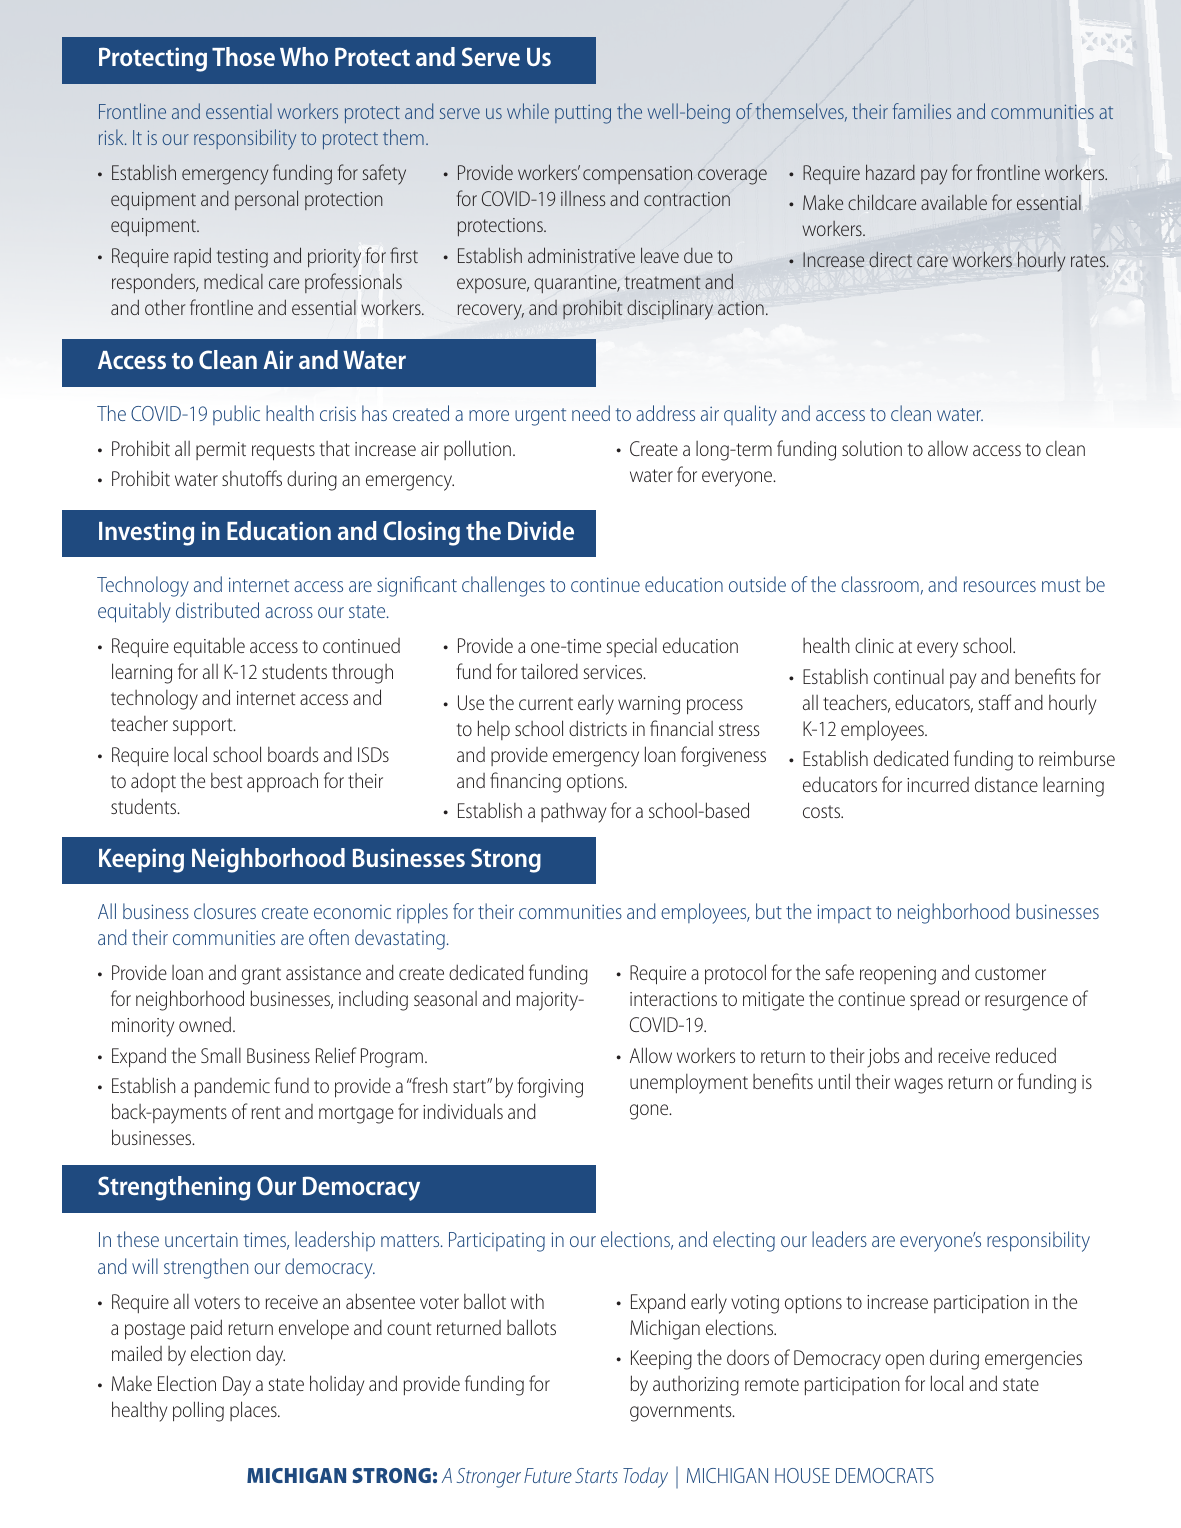 This screenshot has width=1181, height=1528. What do you see at coordinates (598, 728) in the screenshot?
I see `districts` at bounding box center [598, 728].
